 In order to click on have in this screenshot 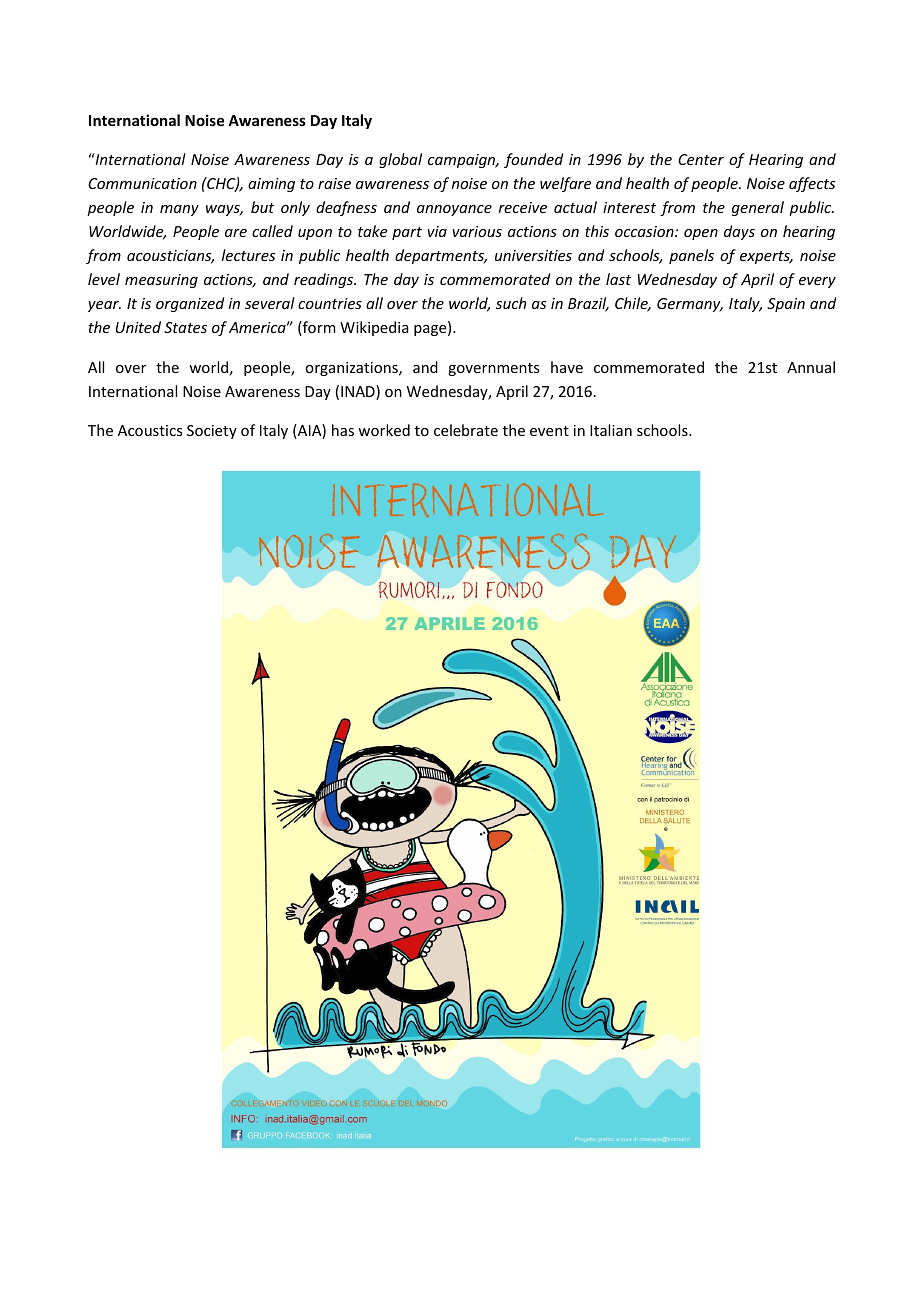, I will do `click(567, 367)`.
